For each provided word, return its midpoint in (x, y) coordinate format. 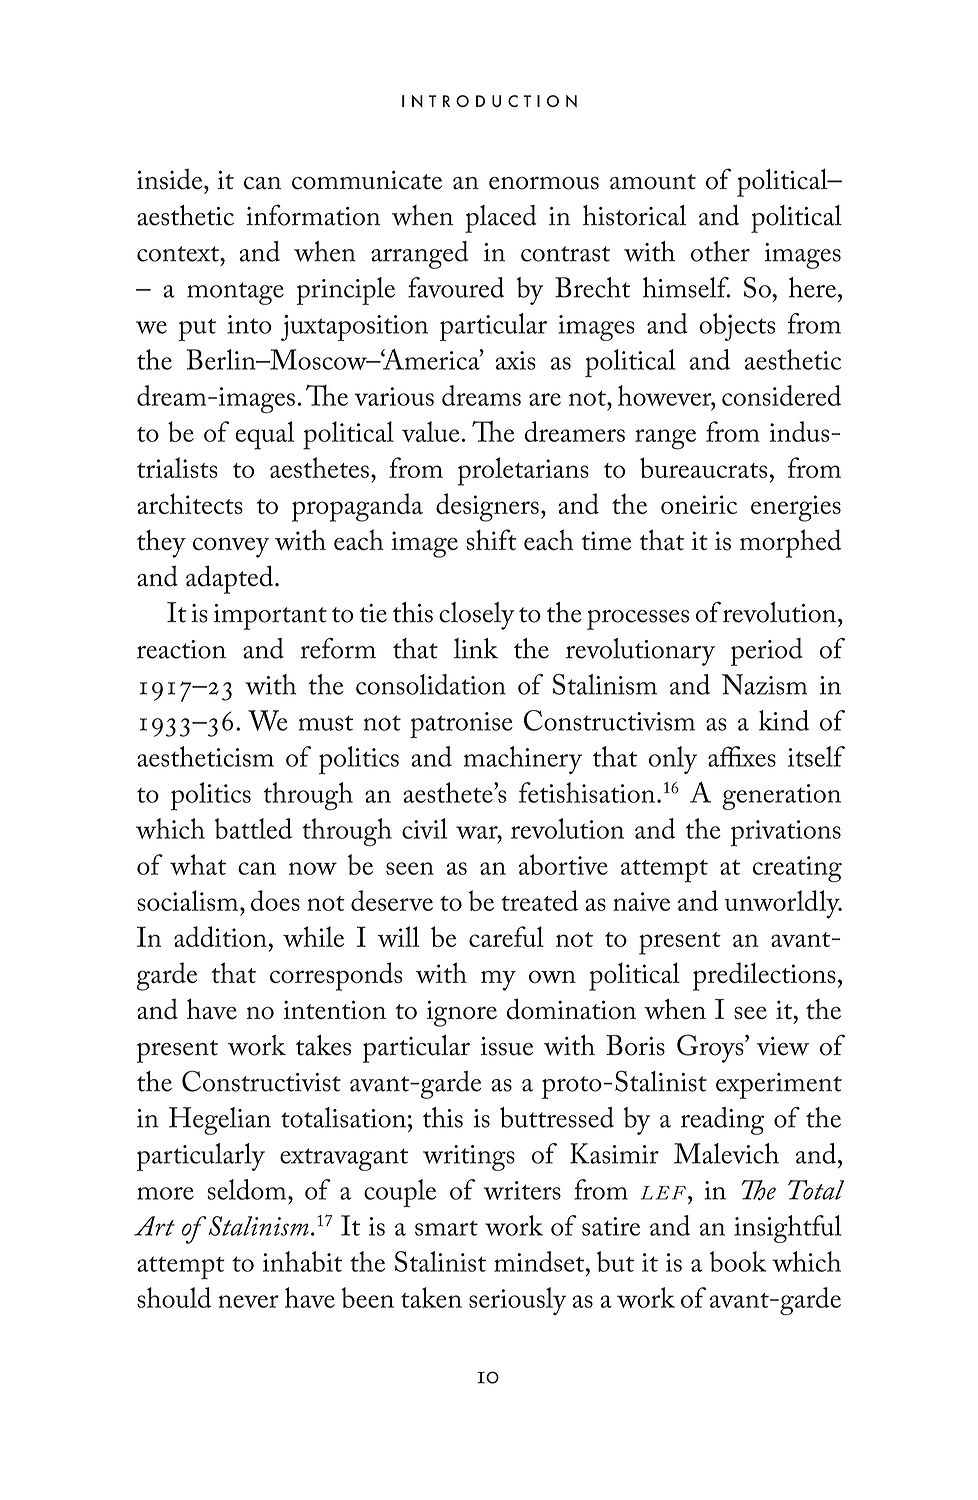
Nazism (764, 684)
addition (220, 936)
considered (781, 395)
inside (171, 179)
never (249, 1301)
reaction (181, 649)
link (476, 648)
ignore (462, 1013)
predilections (764, 976)
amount (653, 182)
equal (264, 435)
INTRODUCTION (489, 101)
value (432, 431)
